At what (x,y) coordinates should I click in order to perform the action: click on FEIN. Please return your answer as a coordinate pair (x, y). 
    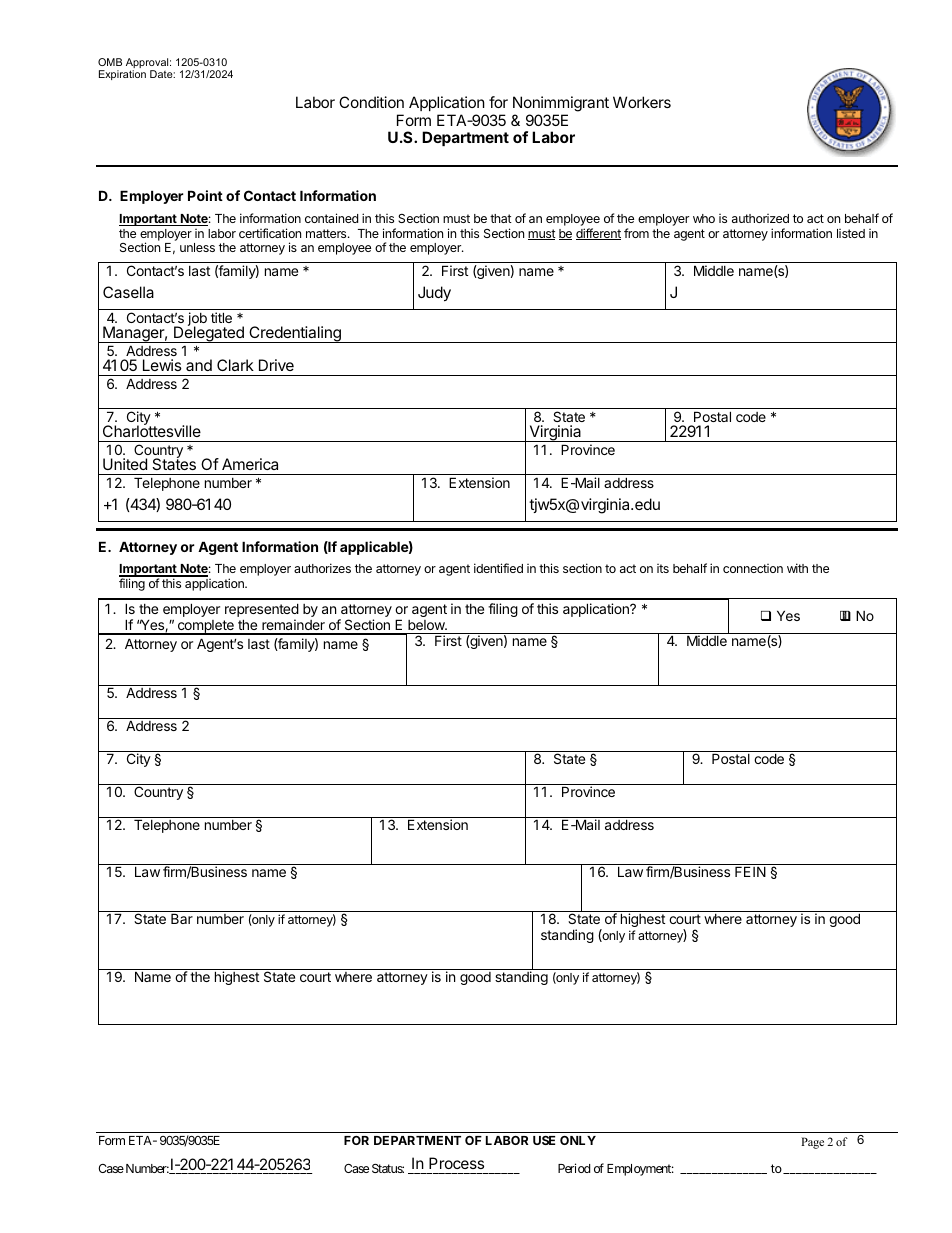
    Looking at the image, I should click on (750, 871).
